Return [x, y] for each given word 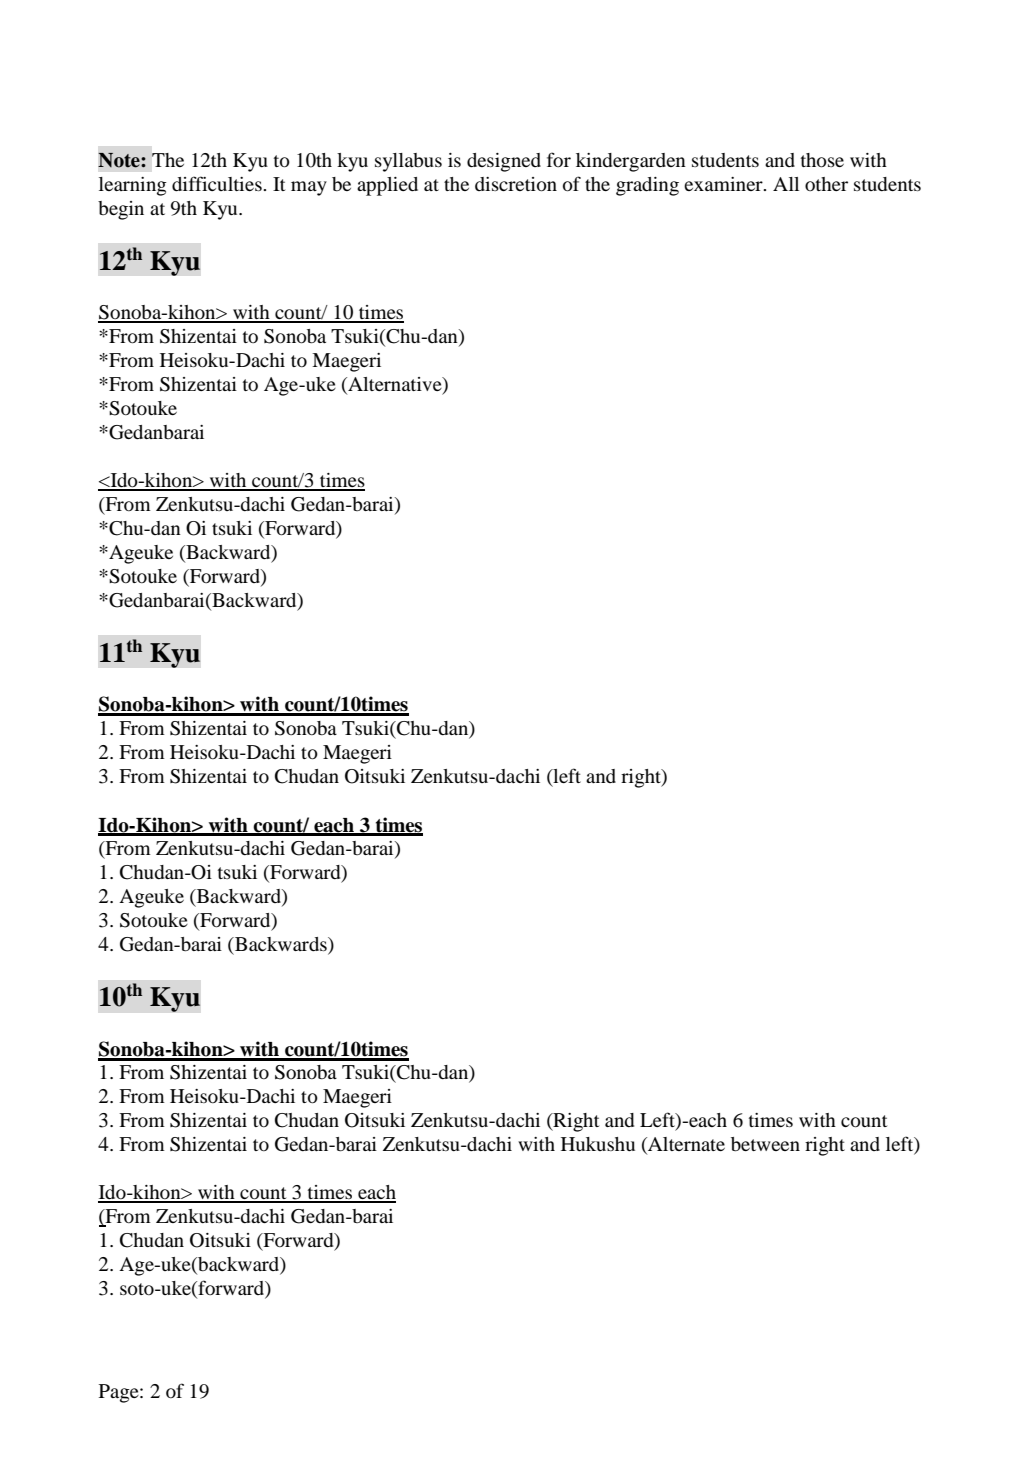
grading [647, 186]
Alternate [685, 1145]
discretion [516, 184]
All [786, 184]
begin [121, 210]
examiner [724, 184]
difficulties [218, 183]
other [826, 184]
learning [133, 186]
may [309, 188]
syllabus [408, 162]
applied [387, 186]
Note [120, 160]
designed [504, 162]
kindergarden [631, 162]
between [765, 1144]
